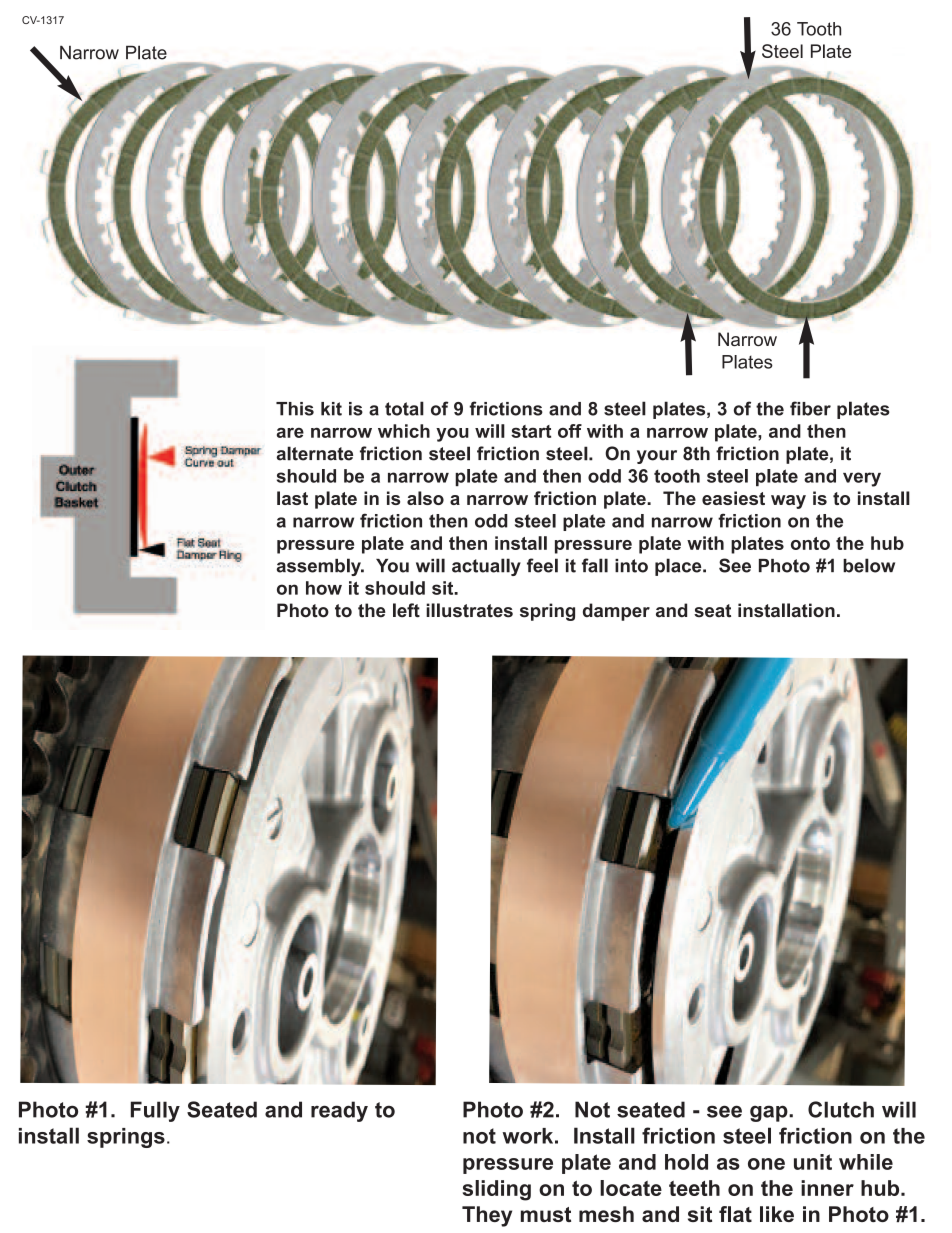  Describe the element at coordinates (531, 431) in the screenshot. I see `start` at that location.
